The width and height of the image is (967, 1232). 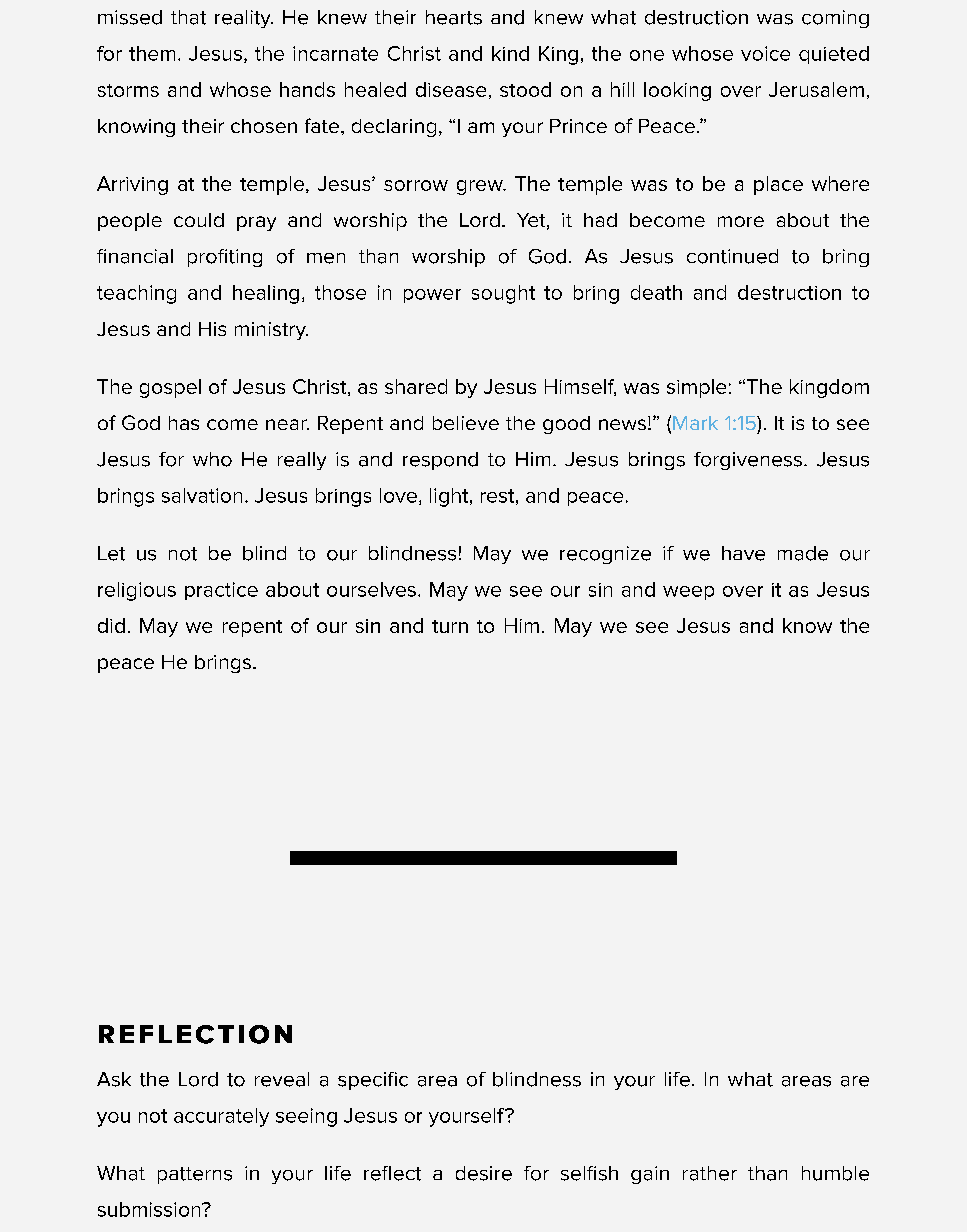 I want to click on turn, so click(x=450, y=626).
